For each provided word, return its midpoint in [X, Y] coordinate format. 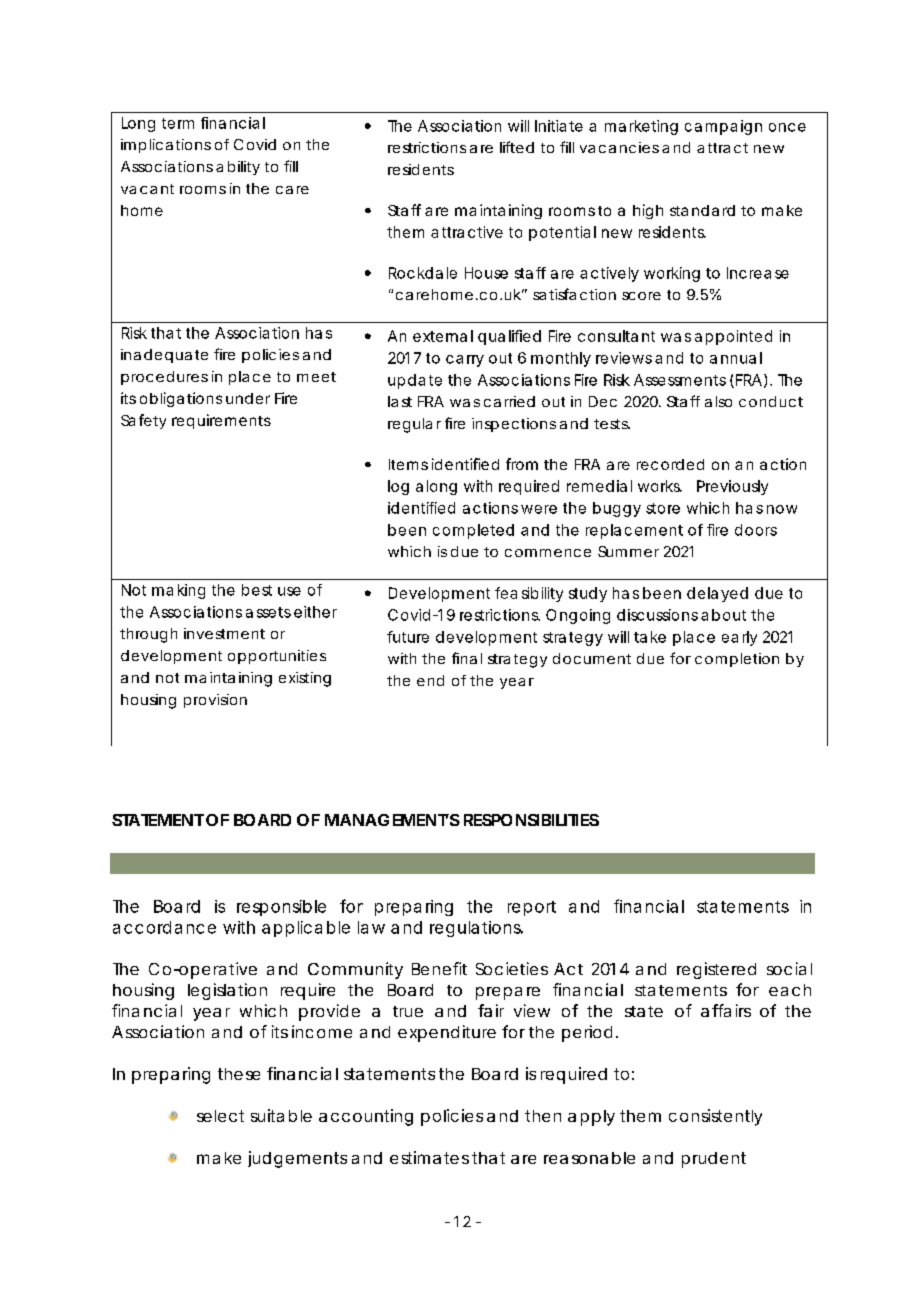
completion [737, 660]
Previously [732, 487]
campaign [723, 127]
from [522, 464]
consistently [715, 1117]
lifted [517, 147]
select [220, 1116]
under [248, 398]
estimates [429, 1157]
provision [215, 701]
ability [238, 168]
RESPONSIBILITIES [531, 820]
